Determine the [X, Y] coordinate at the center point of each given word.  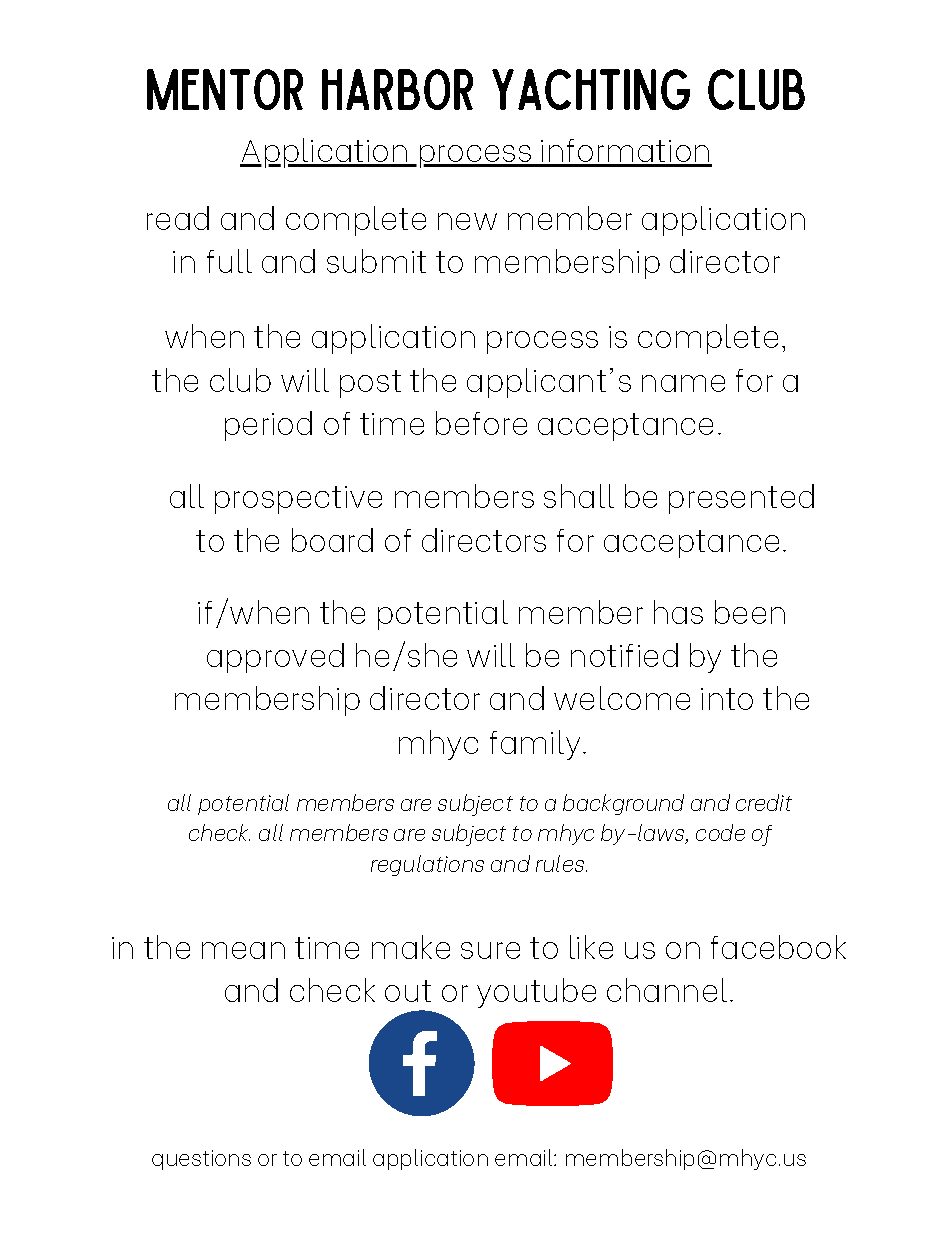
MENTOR [225, 89]
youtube [536, 993]
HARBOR [397, 89]
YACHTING [591, 89]
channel [667, 990]
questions [201, 1160]
